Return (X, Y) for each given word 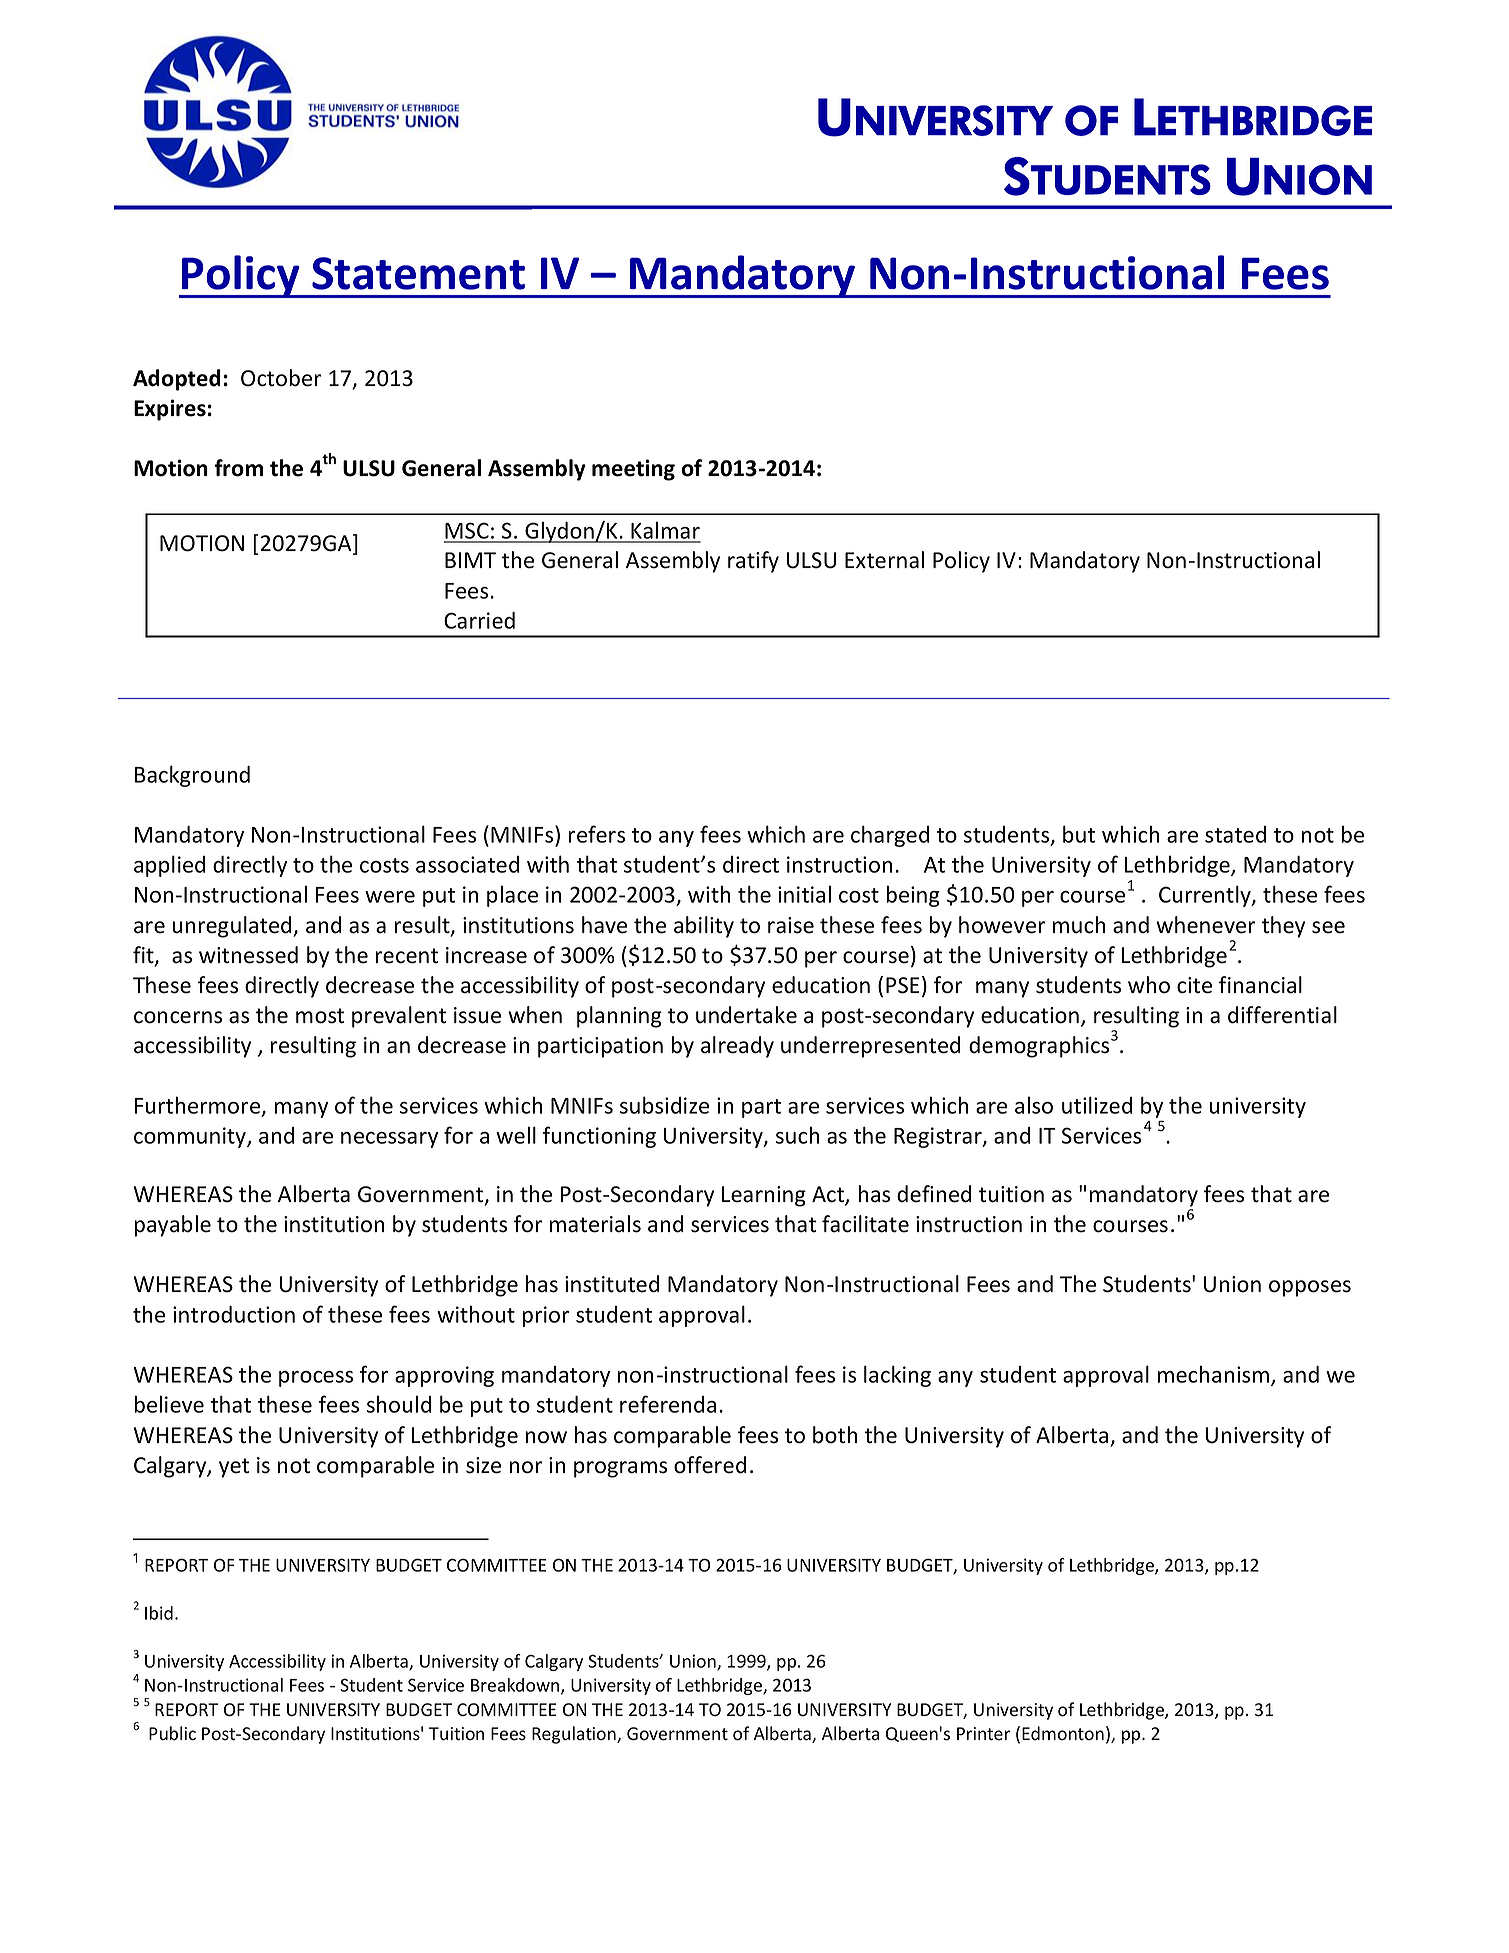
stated (1235, 834)
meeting (633, 470)
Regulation (575, 1735)
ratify (753, 562)
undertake (746, 1015)
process (316, 1379)
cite (1194, 985)
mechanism (1214, 1375)
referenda (668, 1404)
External (884, 560)
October (281, 378)
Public (172, 1733)
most (320, 1016)
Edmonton (1063, 1733)
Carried (479, 620)
